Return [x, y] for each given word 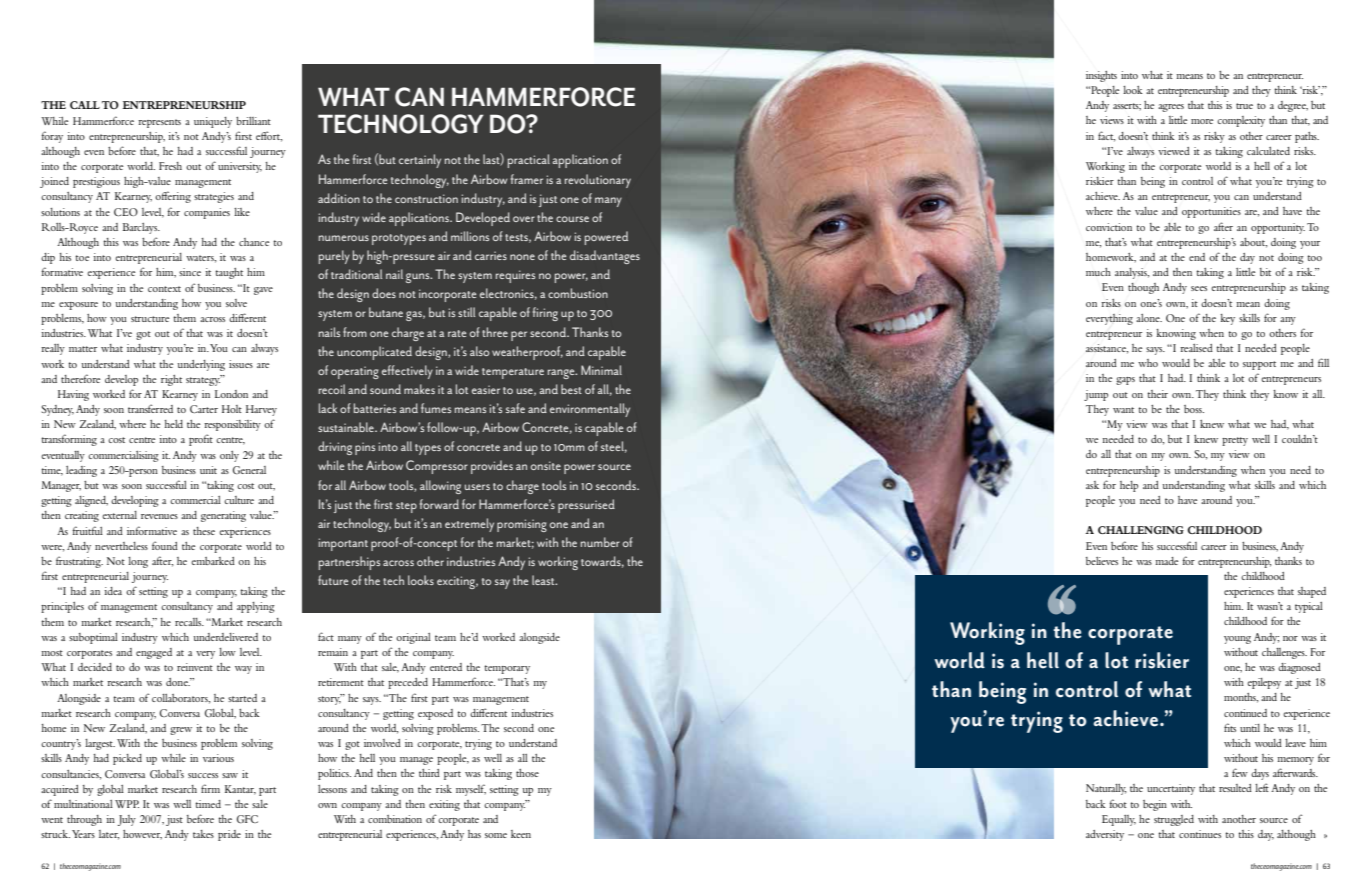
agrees [1171, 108]
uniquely [213, 122]
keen [521, 834]
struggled [1174, 820]
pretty [1235, 441]
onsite [546, 465]
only [229, 456]
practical [529, 161]
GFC [247, 819]
